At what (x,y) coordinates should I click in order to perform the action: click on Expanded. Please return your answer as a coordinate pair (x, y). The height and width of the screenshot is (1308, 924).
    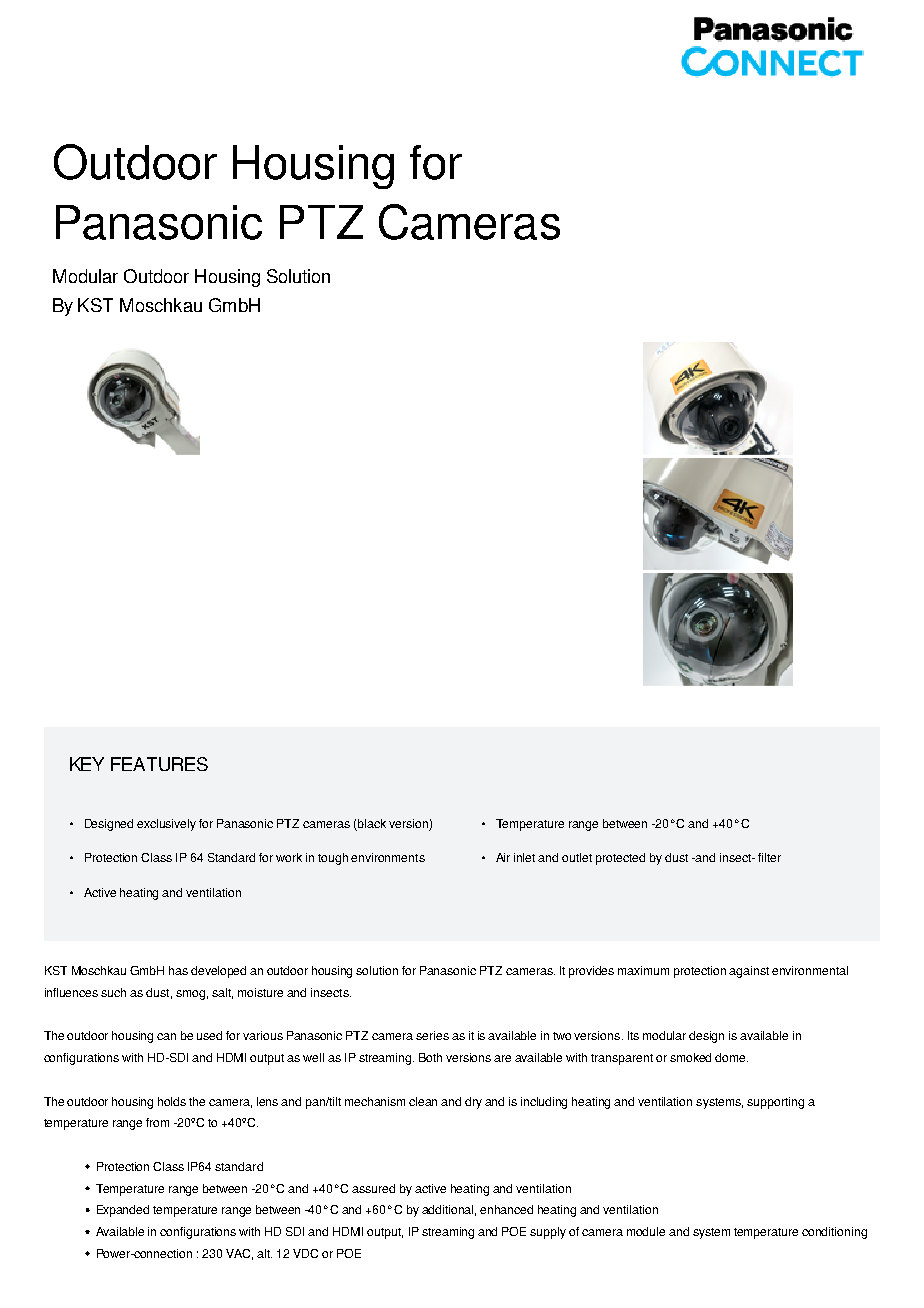
    Looking at the image, I should click on (123, 1211).
